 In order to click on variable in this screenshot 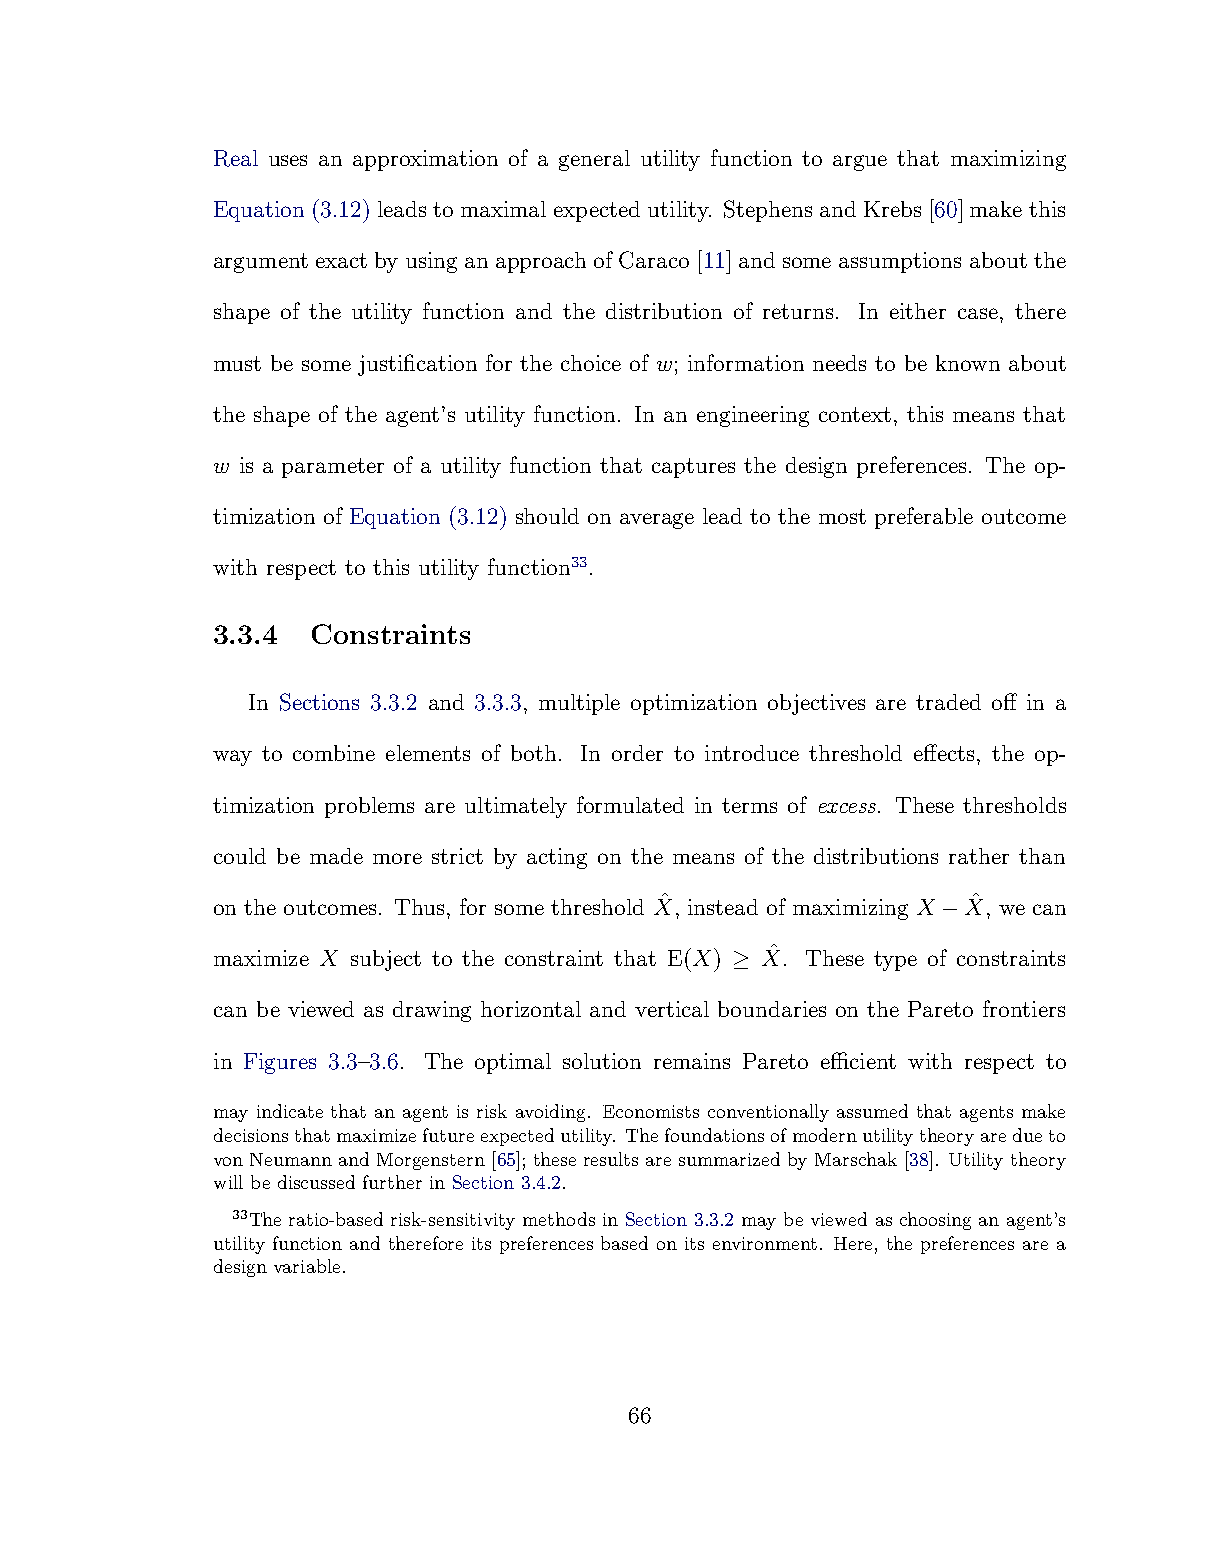, I will do `click(307, 1266)`.
